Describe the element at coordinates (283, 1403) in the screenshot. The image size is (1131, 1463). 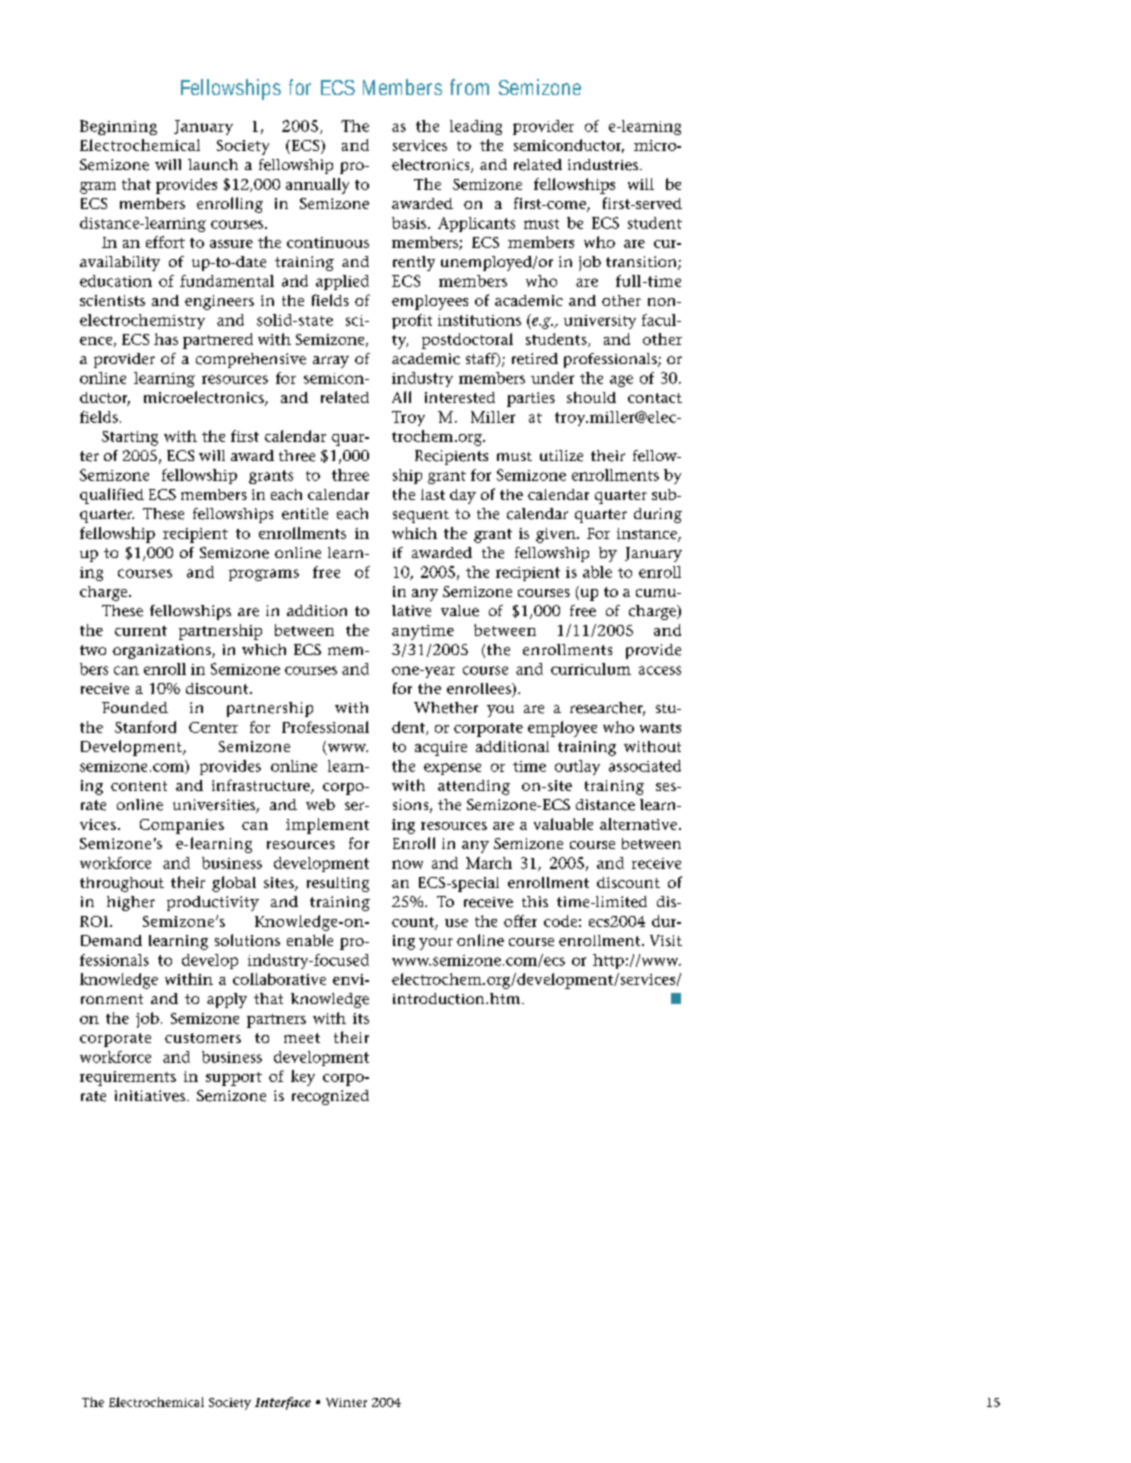
I see `Interface` at that location.
